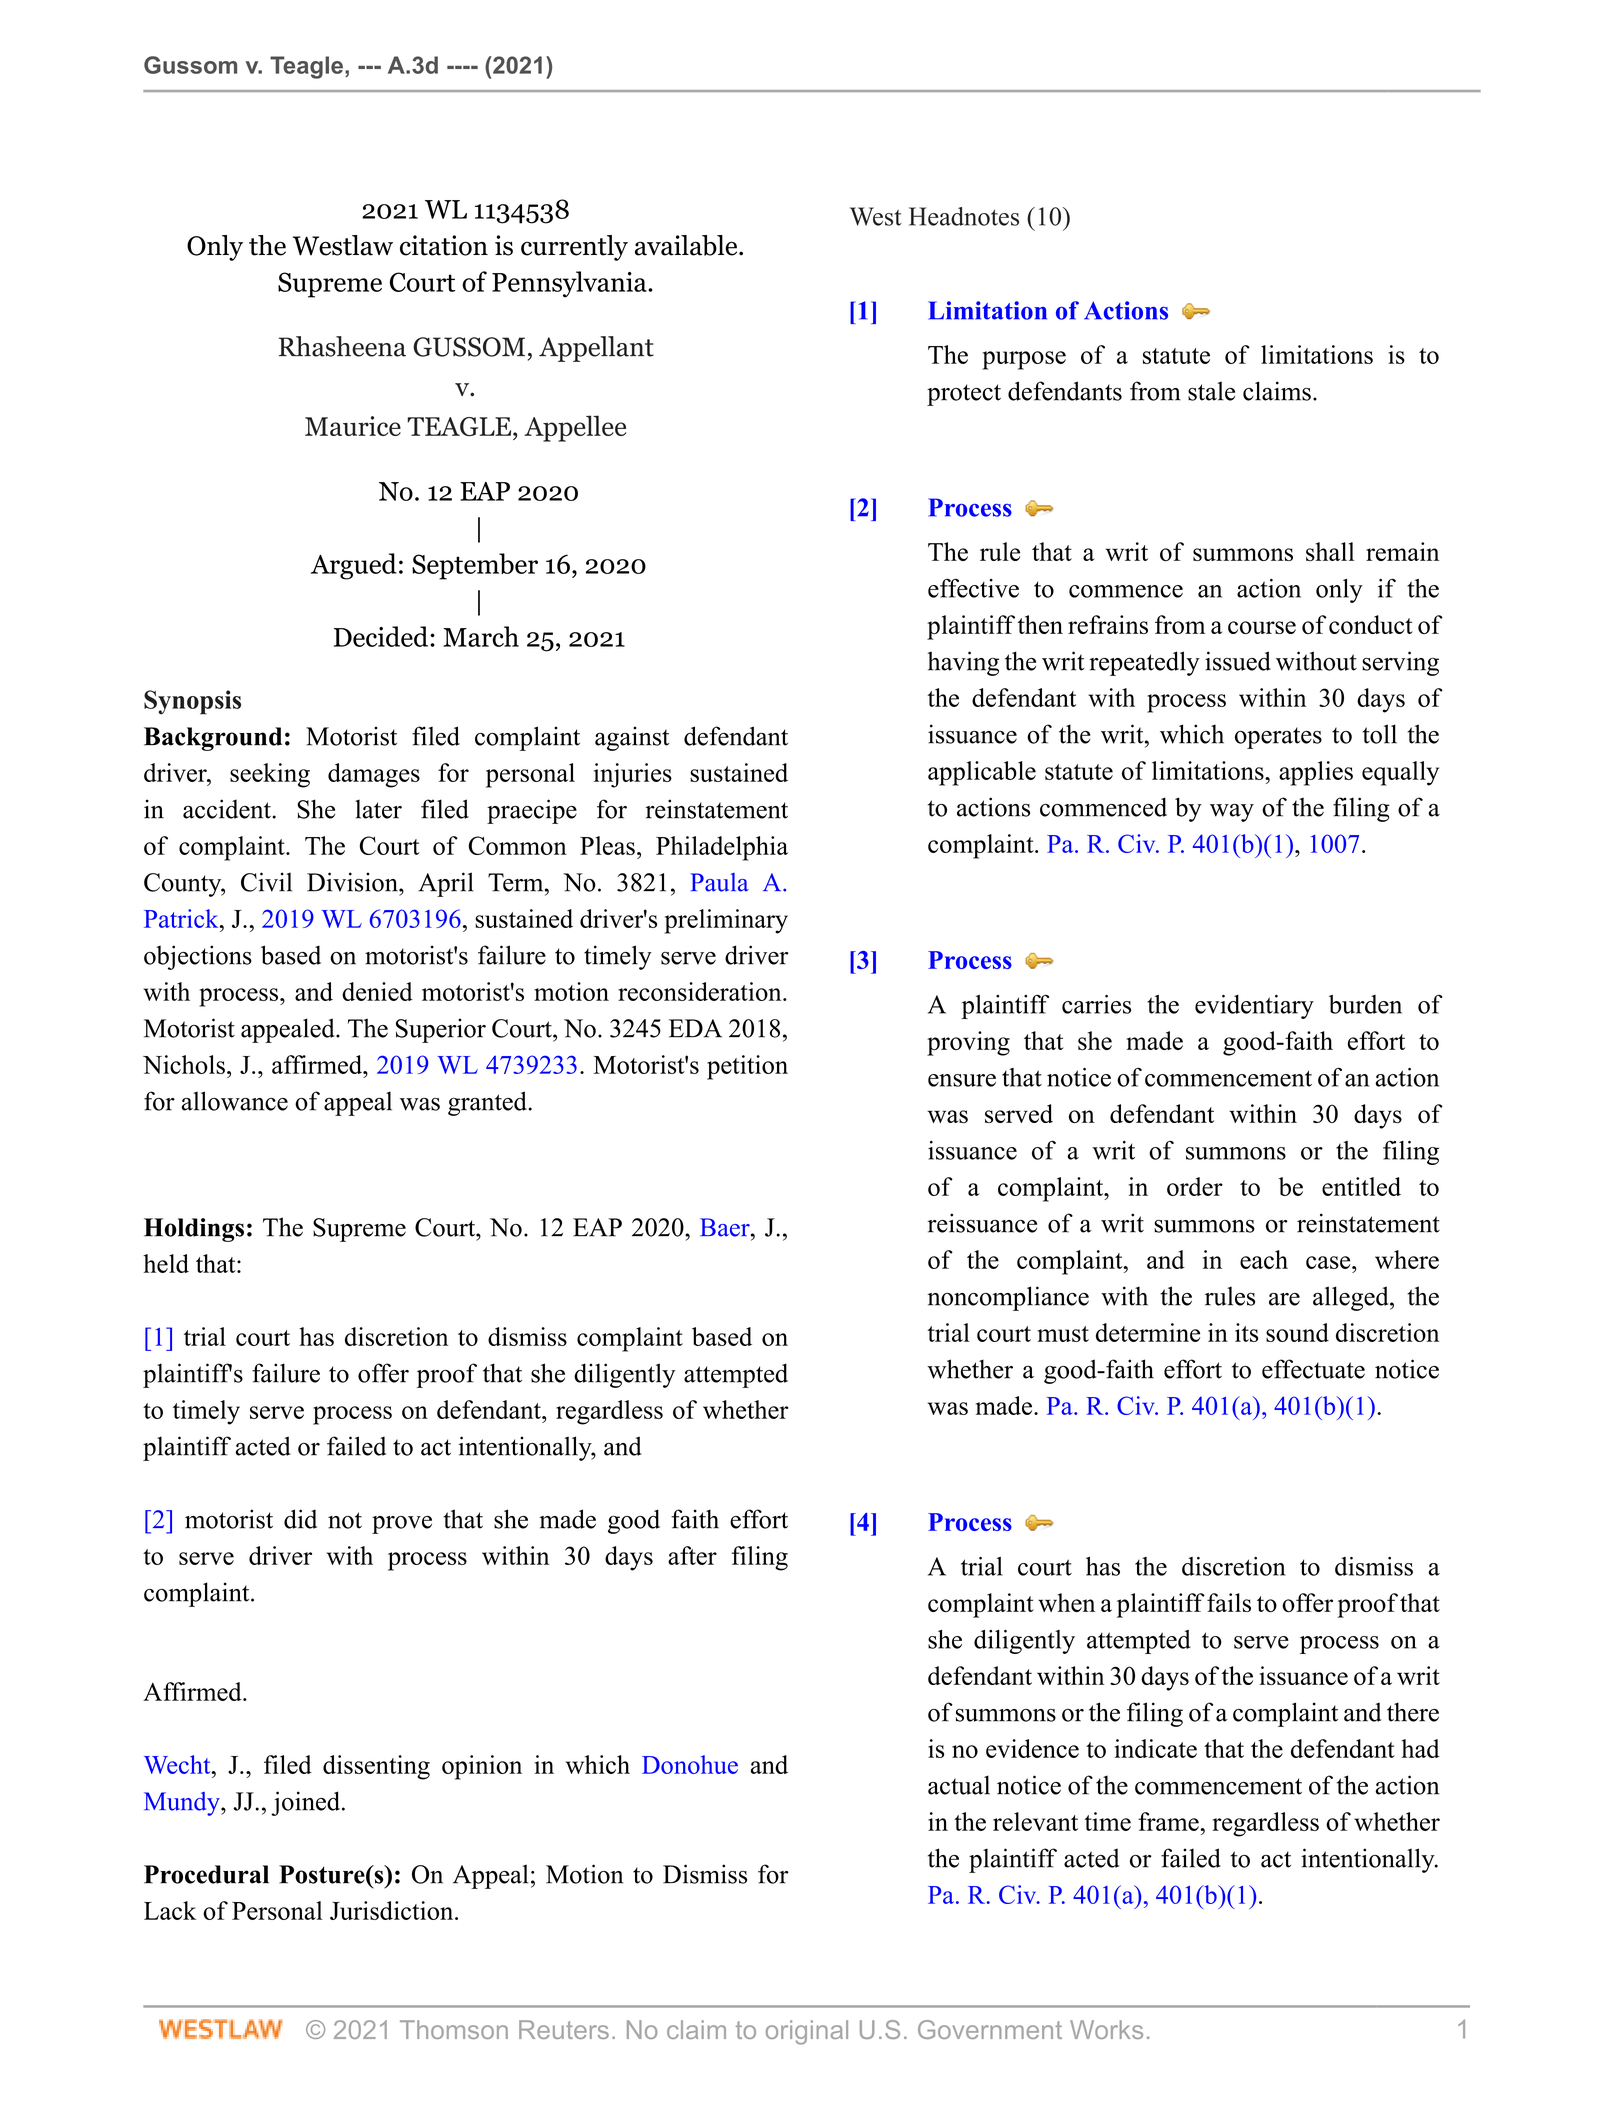  What do you see at coordinates (300, 1519) in the image?
I see `did` at bounding box center [300, 1519].
